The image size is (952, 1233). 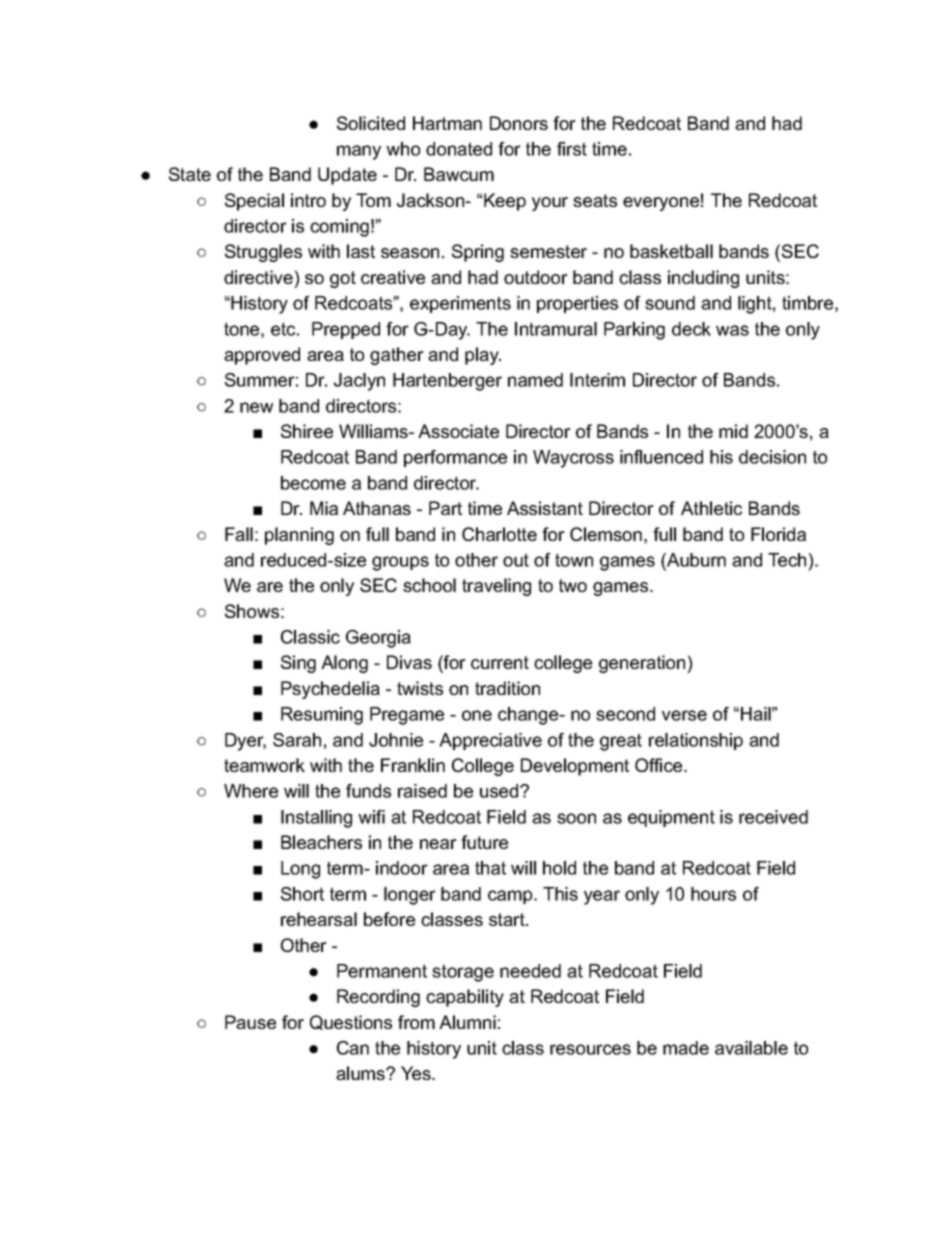 What do you see at coordinates (254, 202) in the screenshot?
I see `Special` at bounding box center [254, 202].
